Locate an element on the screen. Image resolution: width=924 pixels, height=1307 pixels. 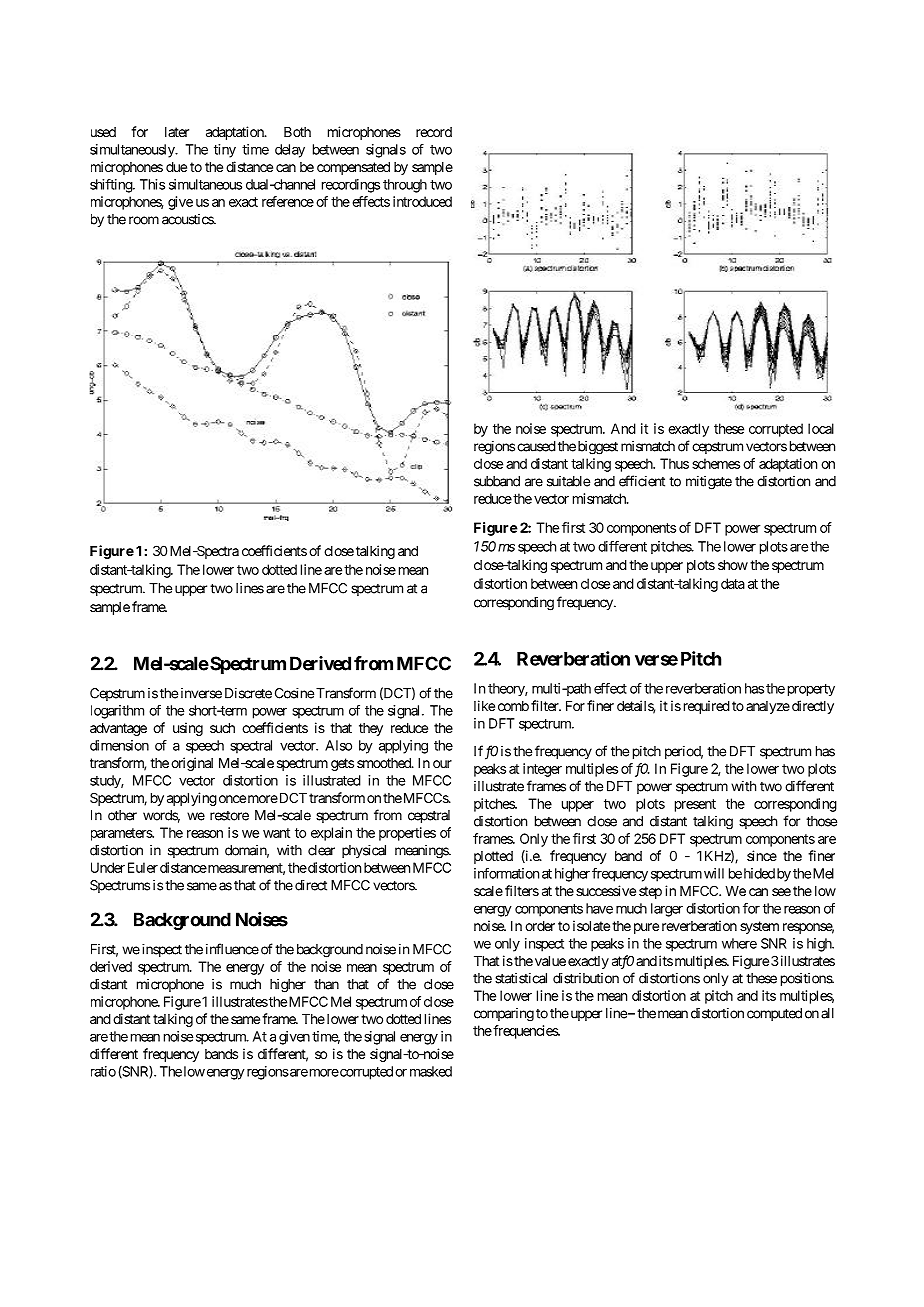
using is located at coordinates (188, 729).
